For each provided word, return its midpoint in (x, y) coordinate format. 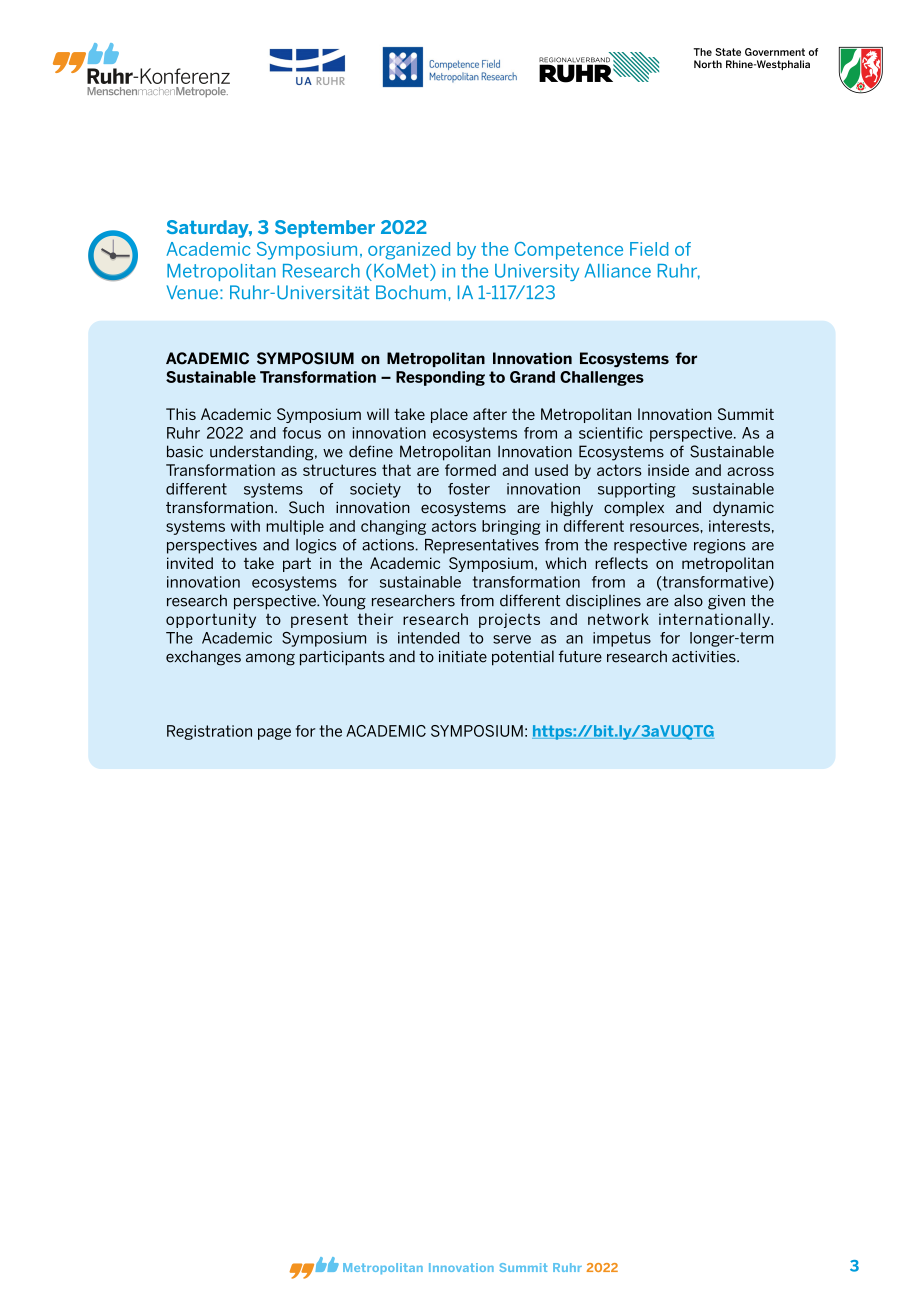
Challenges (602, 378)
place (449, 415)
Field (649, 249)
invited (190, 563)
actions (388, 545)
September (325, 229)
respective (650, 546)
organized (409, 251)
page (274, 734)
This (181, 414)
